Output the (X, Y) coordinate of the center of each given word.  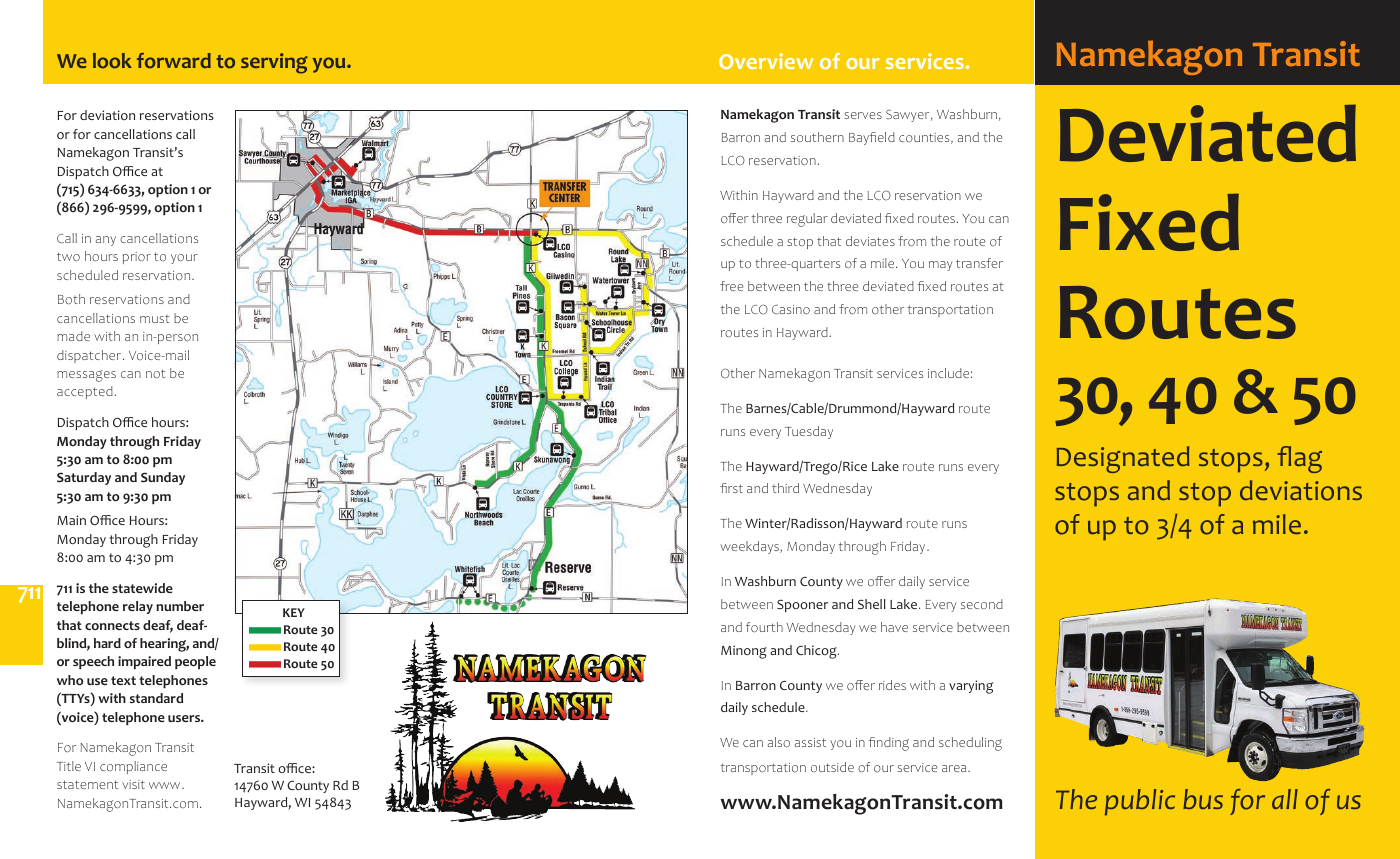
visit (133, 784)
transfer (979, 263)
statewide (142, 588)
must (155, 319)
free (731, 286)
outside (832, 767)
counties (925, 138)
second (982, 604)
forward (174, 60)
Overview (766, 61)
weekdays (750, 547)
